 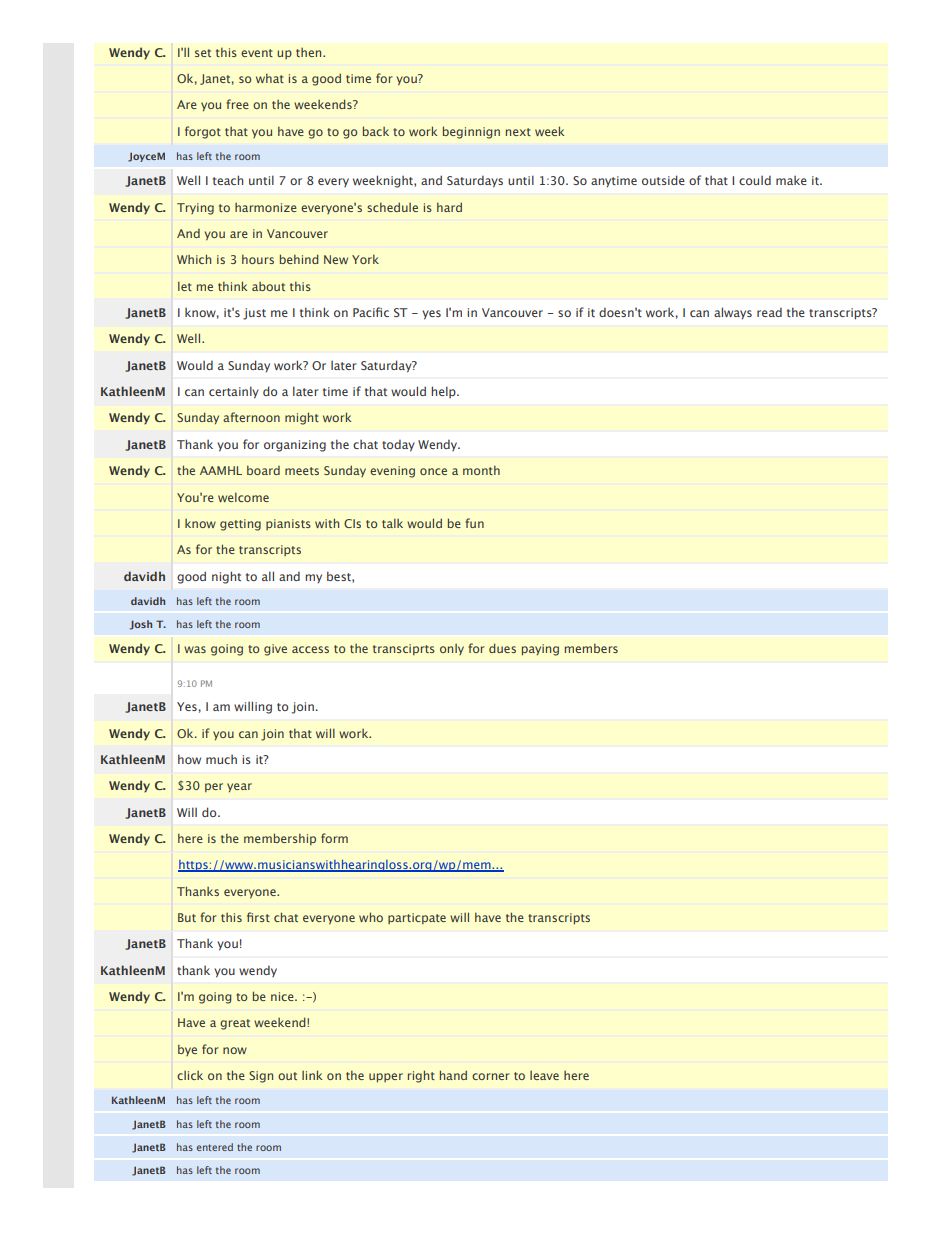 I want to click on entered, so click(x=215, y=1147).
